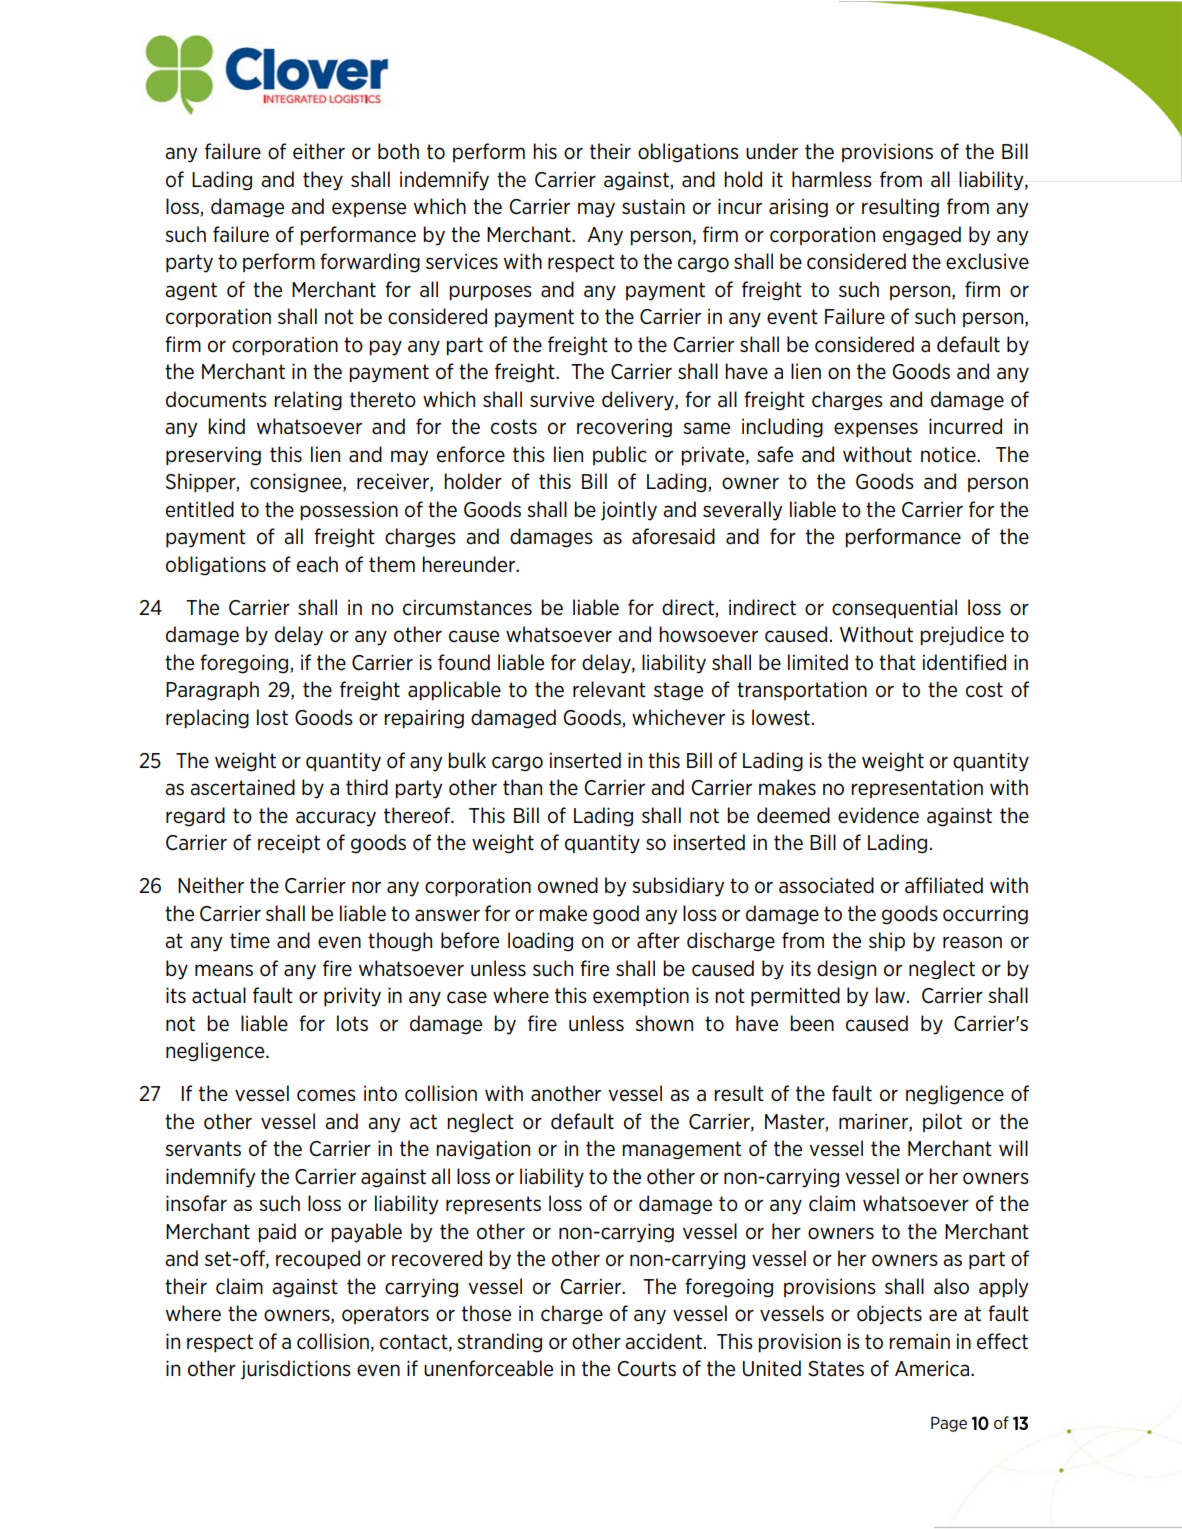 The image size is (1182, 1529). I want to click on consequential, so click(894, 608).
